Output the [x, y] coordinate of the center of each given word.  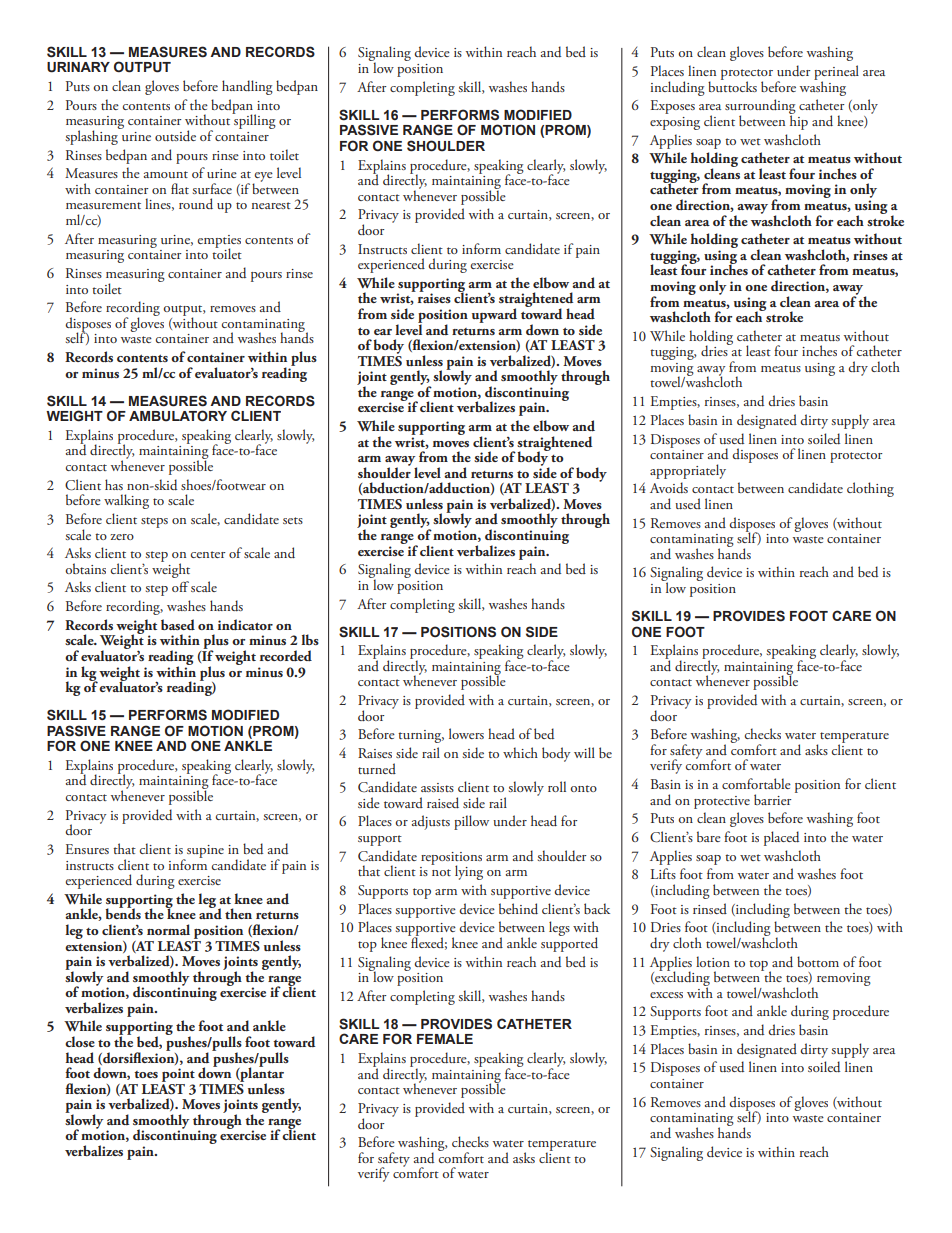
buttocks [732, 85]
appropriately [688, 471]
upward [494, 315]
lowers [466, 733]
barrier [773, 799]
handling [247, 87]
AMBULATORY [178, 416]
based [178, 624]
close [80, 1041]
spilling [254, 120]
